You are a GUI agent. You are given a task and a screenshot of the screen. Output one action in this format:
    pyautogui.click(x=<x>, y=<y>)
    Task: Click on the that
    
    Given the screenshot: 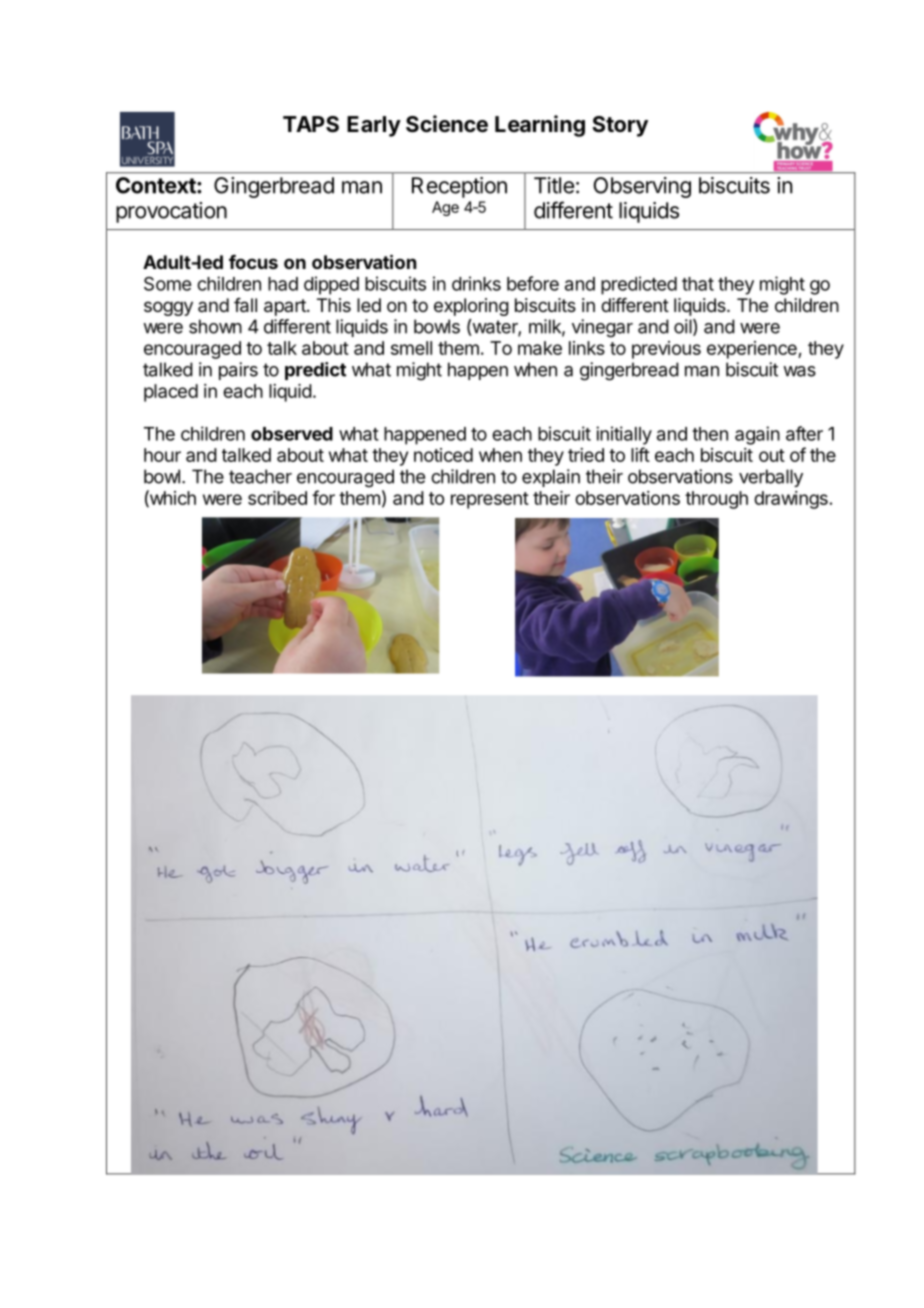 What is the action you would take?
    pyautogui.click(x=698, y=284)
